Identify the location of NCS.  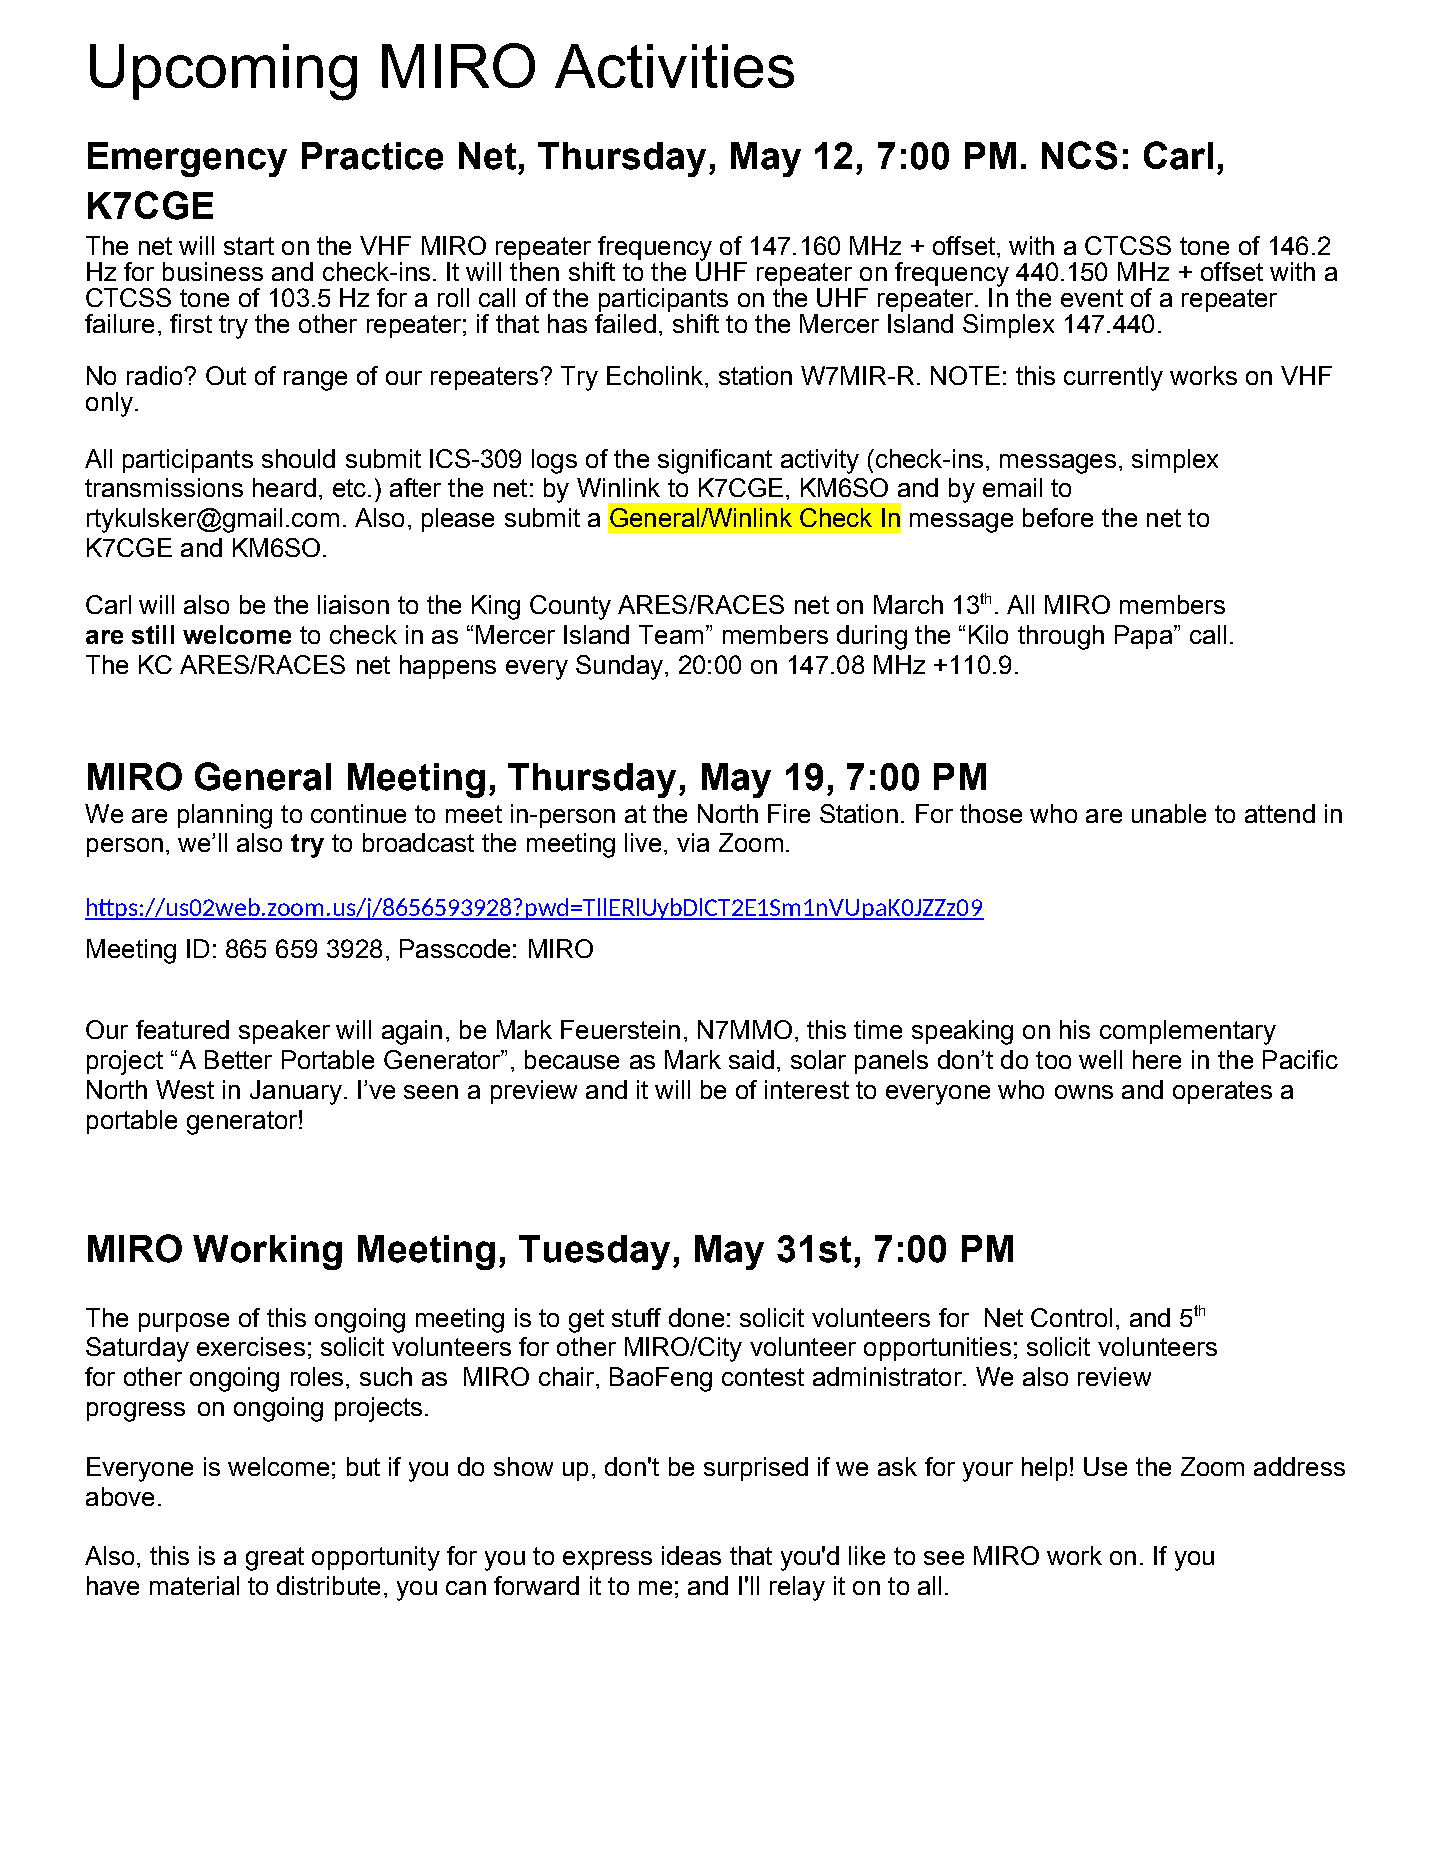
(1079, 155).
